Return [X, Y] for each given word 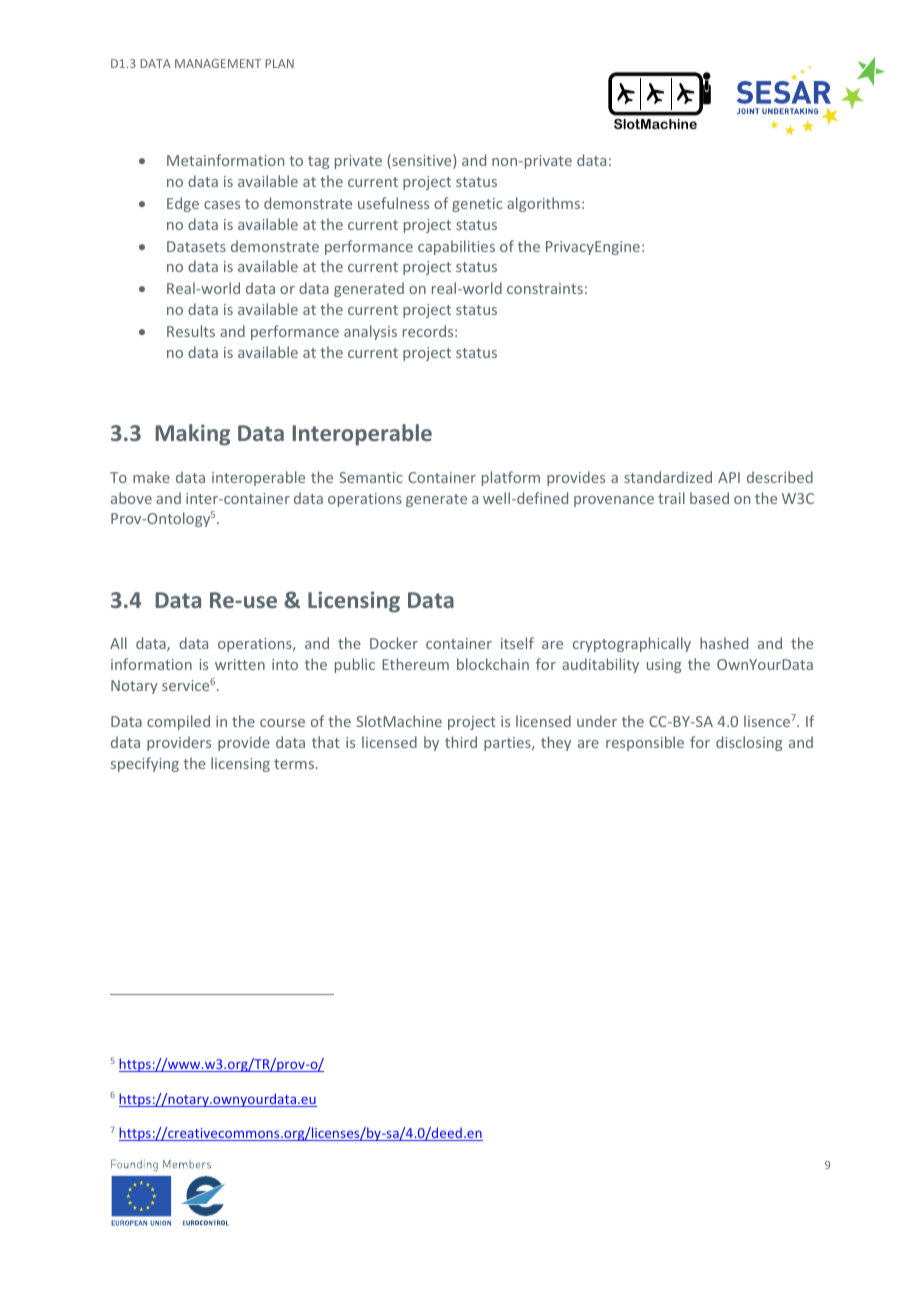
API [729, 477]
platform [511, 478]
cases [222, 205]
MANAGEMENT [218, 63]
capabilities [456, 247]
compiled [178, 722]
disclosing [749, 743]
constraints [545, 288]
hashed [724, 643]
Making [193, 435]
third [461, 742]
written [240, 664]
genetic [477, 205]
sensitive [422, 161]
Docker [394, 643]
